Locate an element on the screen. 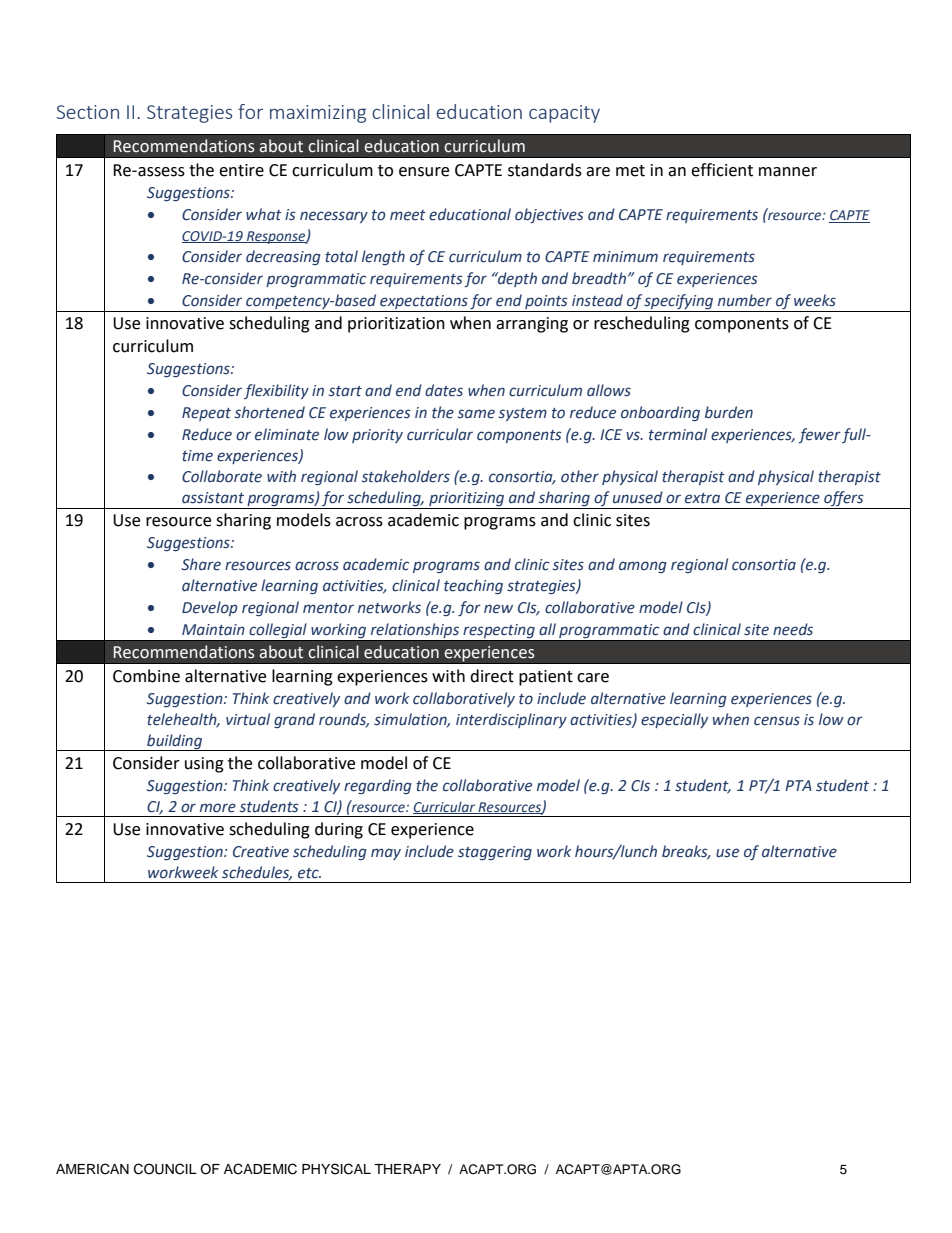 The image size is (952, 1233). entire is located at coordinates (241, 170).
